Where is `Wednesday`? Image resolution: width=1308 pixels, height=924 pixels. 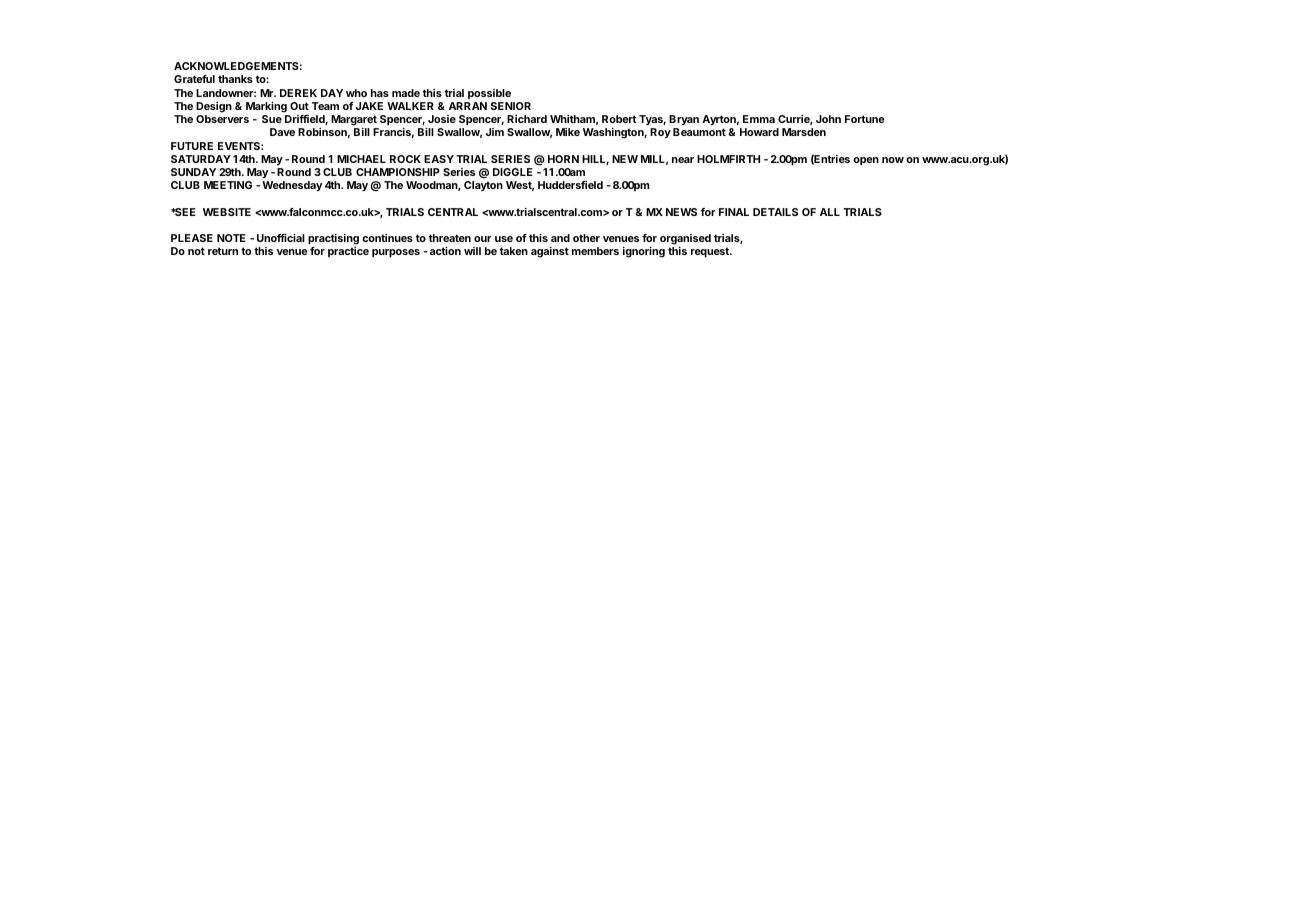
Wednesday is located at coordinates (292, 186).
